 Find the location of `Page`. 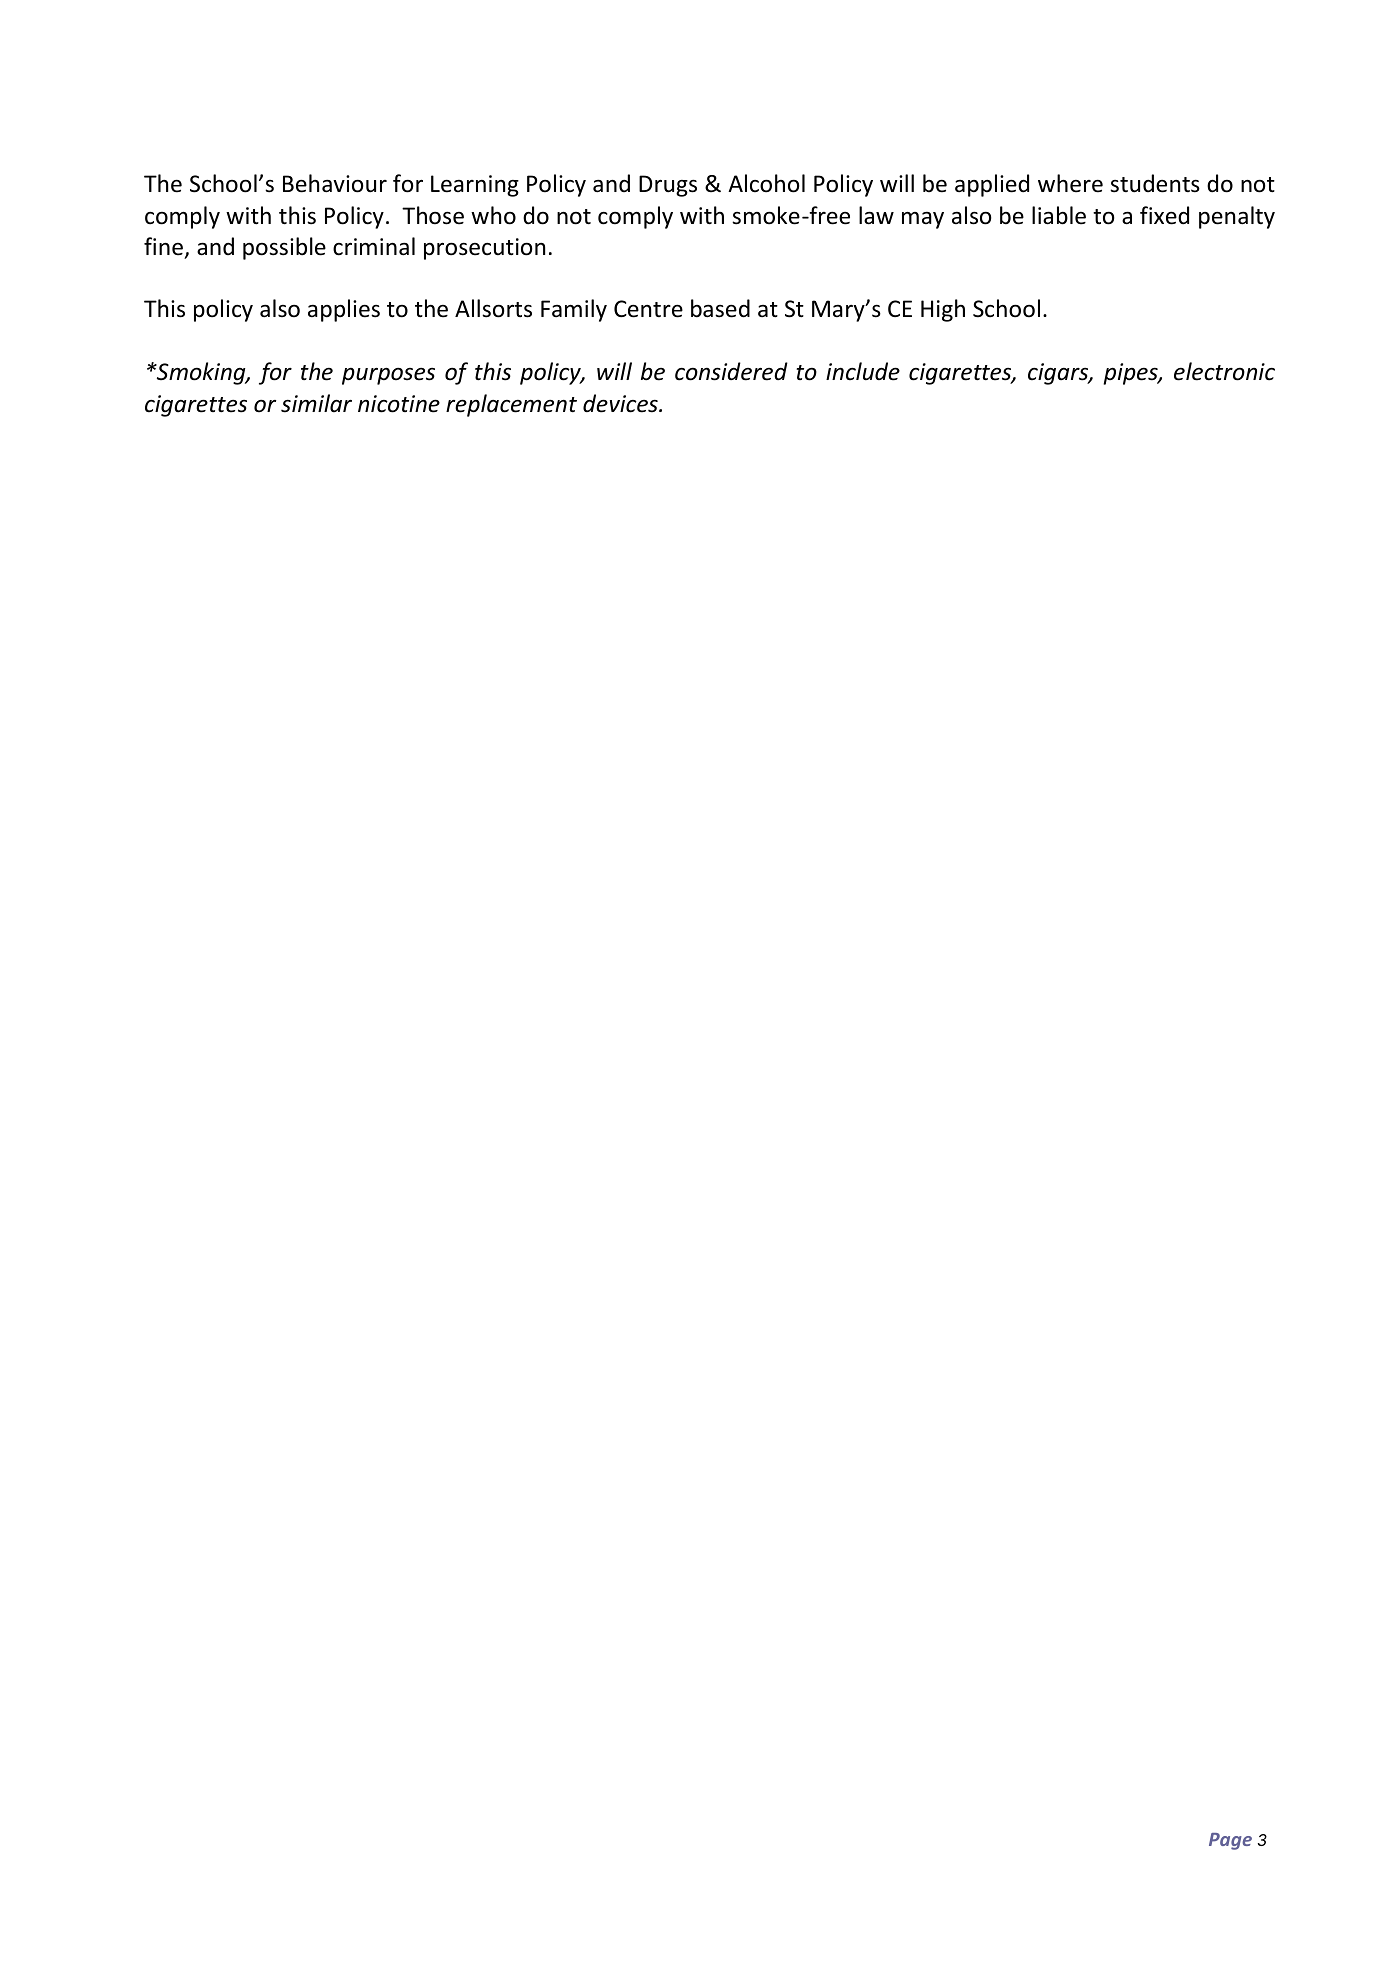

Page is located at coordinates (1230, 1841).
